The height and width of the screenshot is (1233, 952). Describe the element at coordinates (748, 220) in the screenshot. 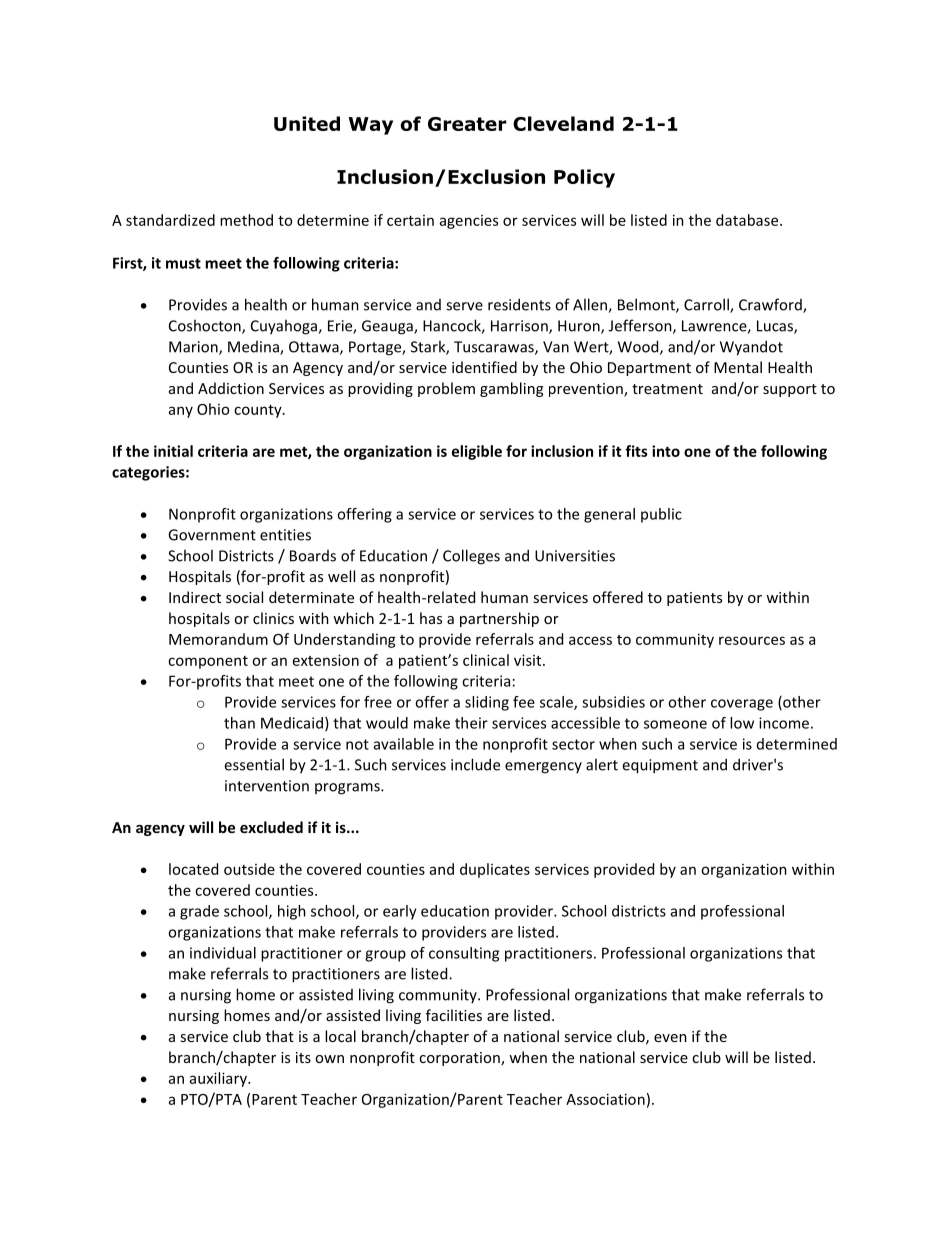

I see `database` at that location.
